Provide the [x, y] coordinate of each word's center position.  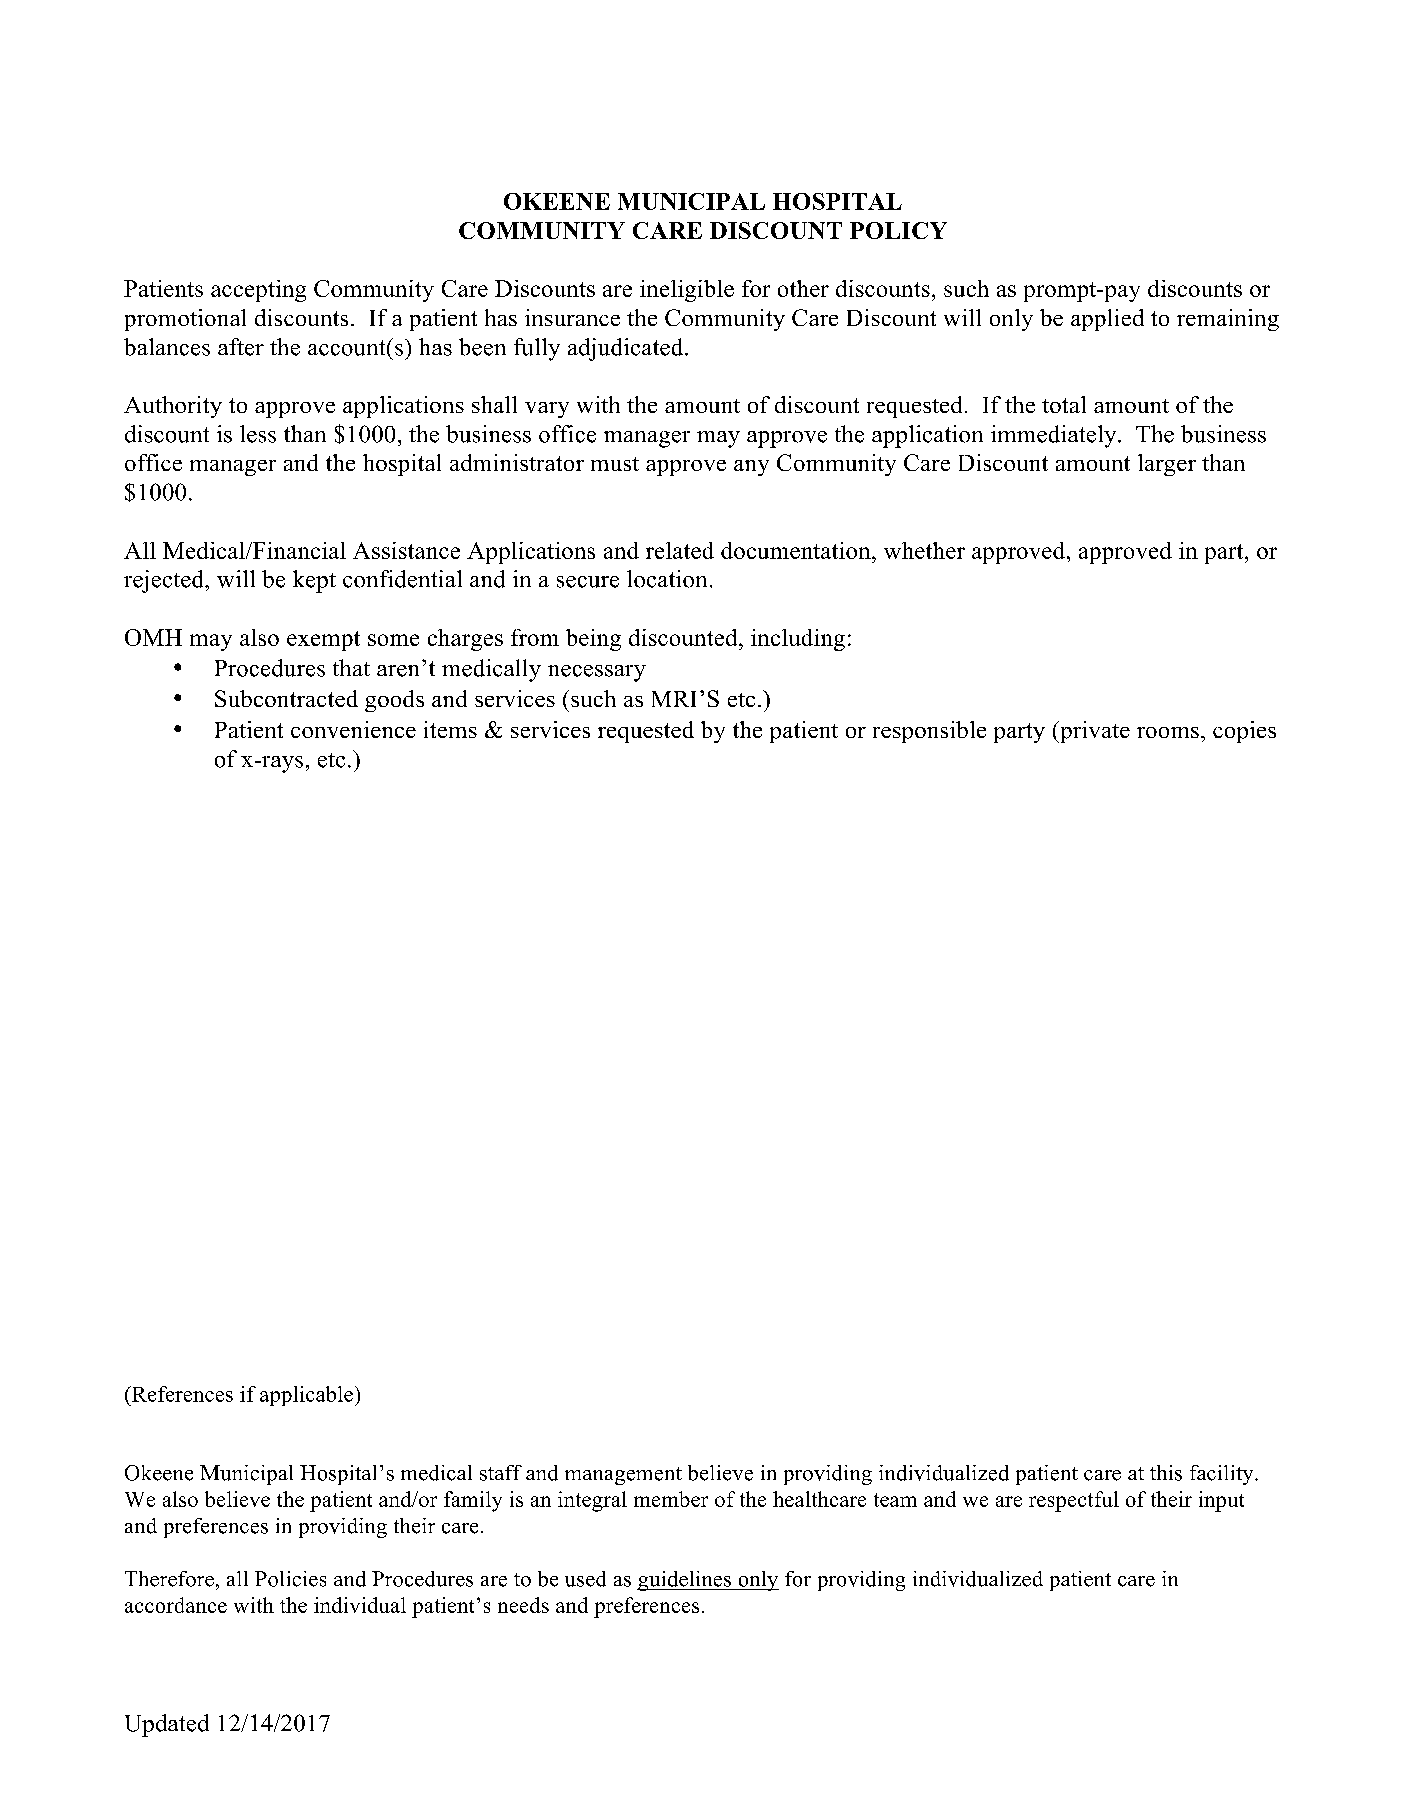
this [1166, 1473]
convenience [353, 729]
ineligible [687, 291]
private [1094, 732]
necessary [597, 673]
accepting [258, 291]
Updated [167, 1725]
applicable [306, 1396]
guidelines [685, 1581]
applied [1107, 320]
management [623, 1476]
